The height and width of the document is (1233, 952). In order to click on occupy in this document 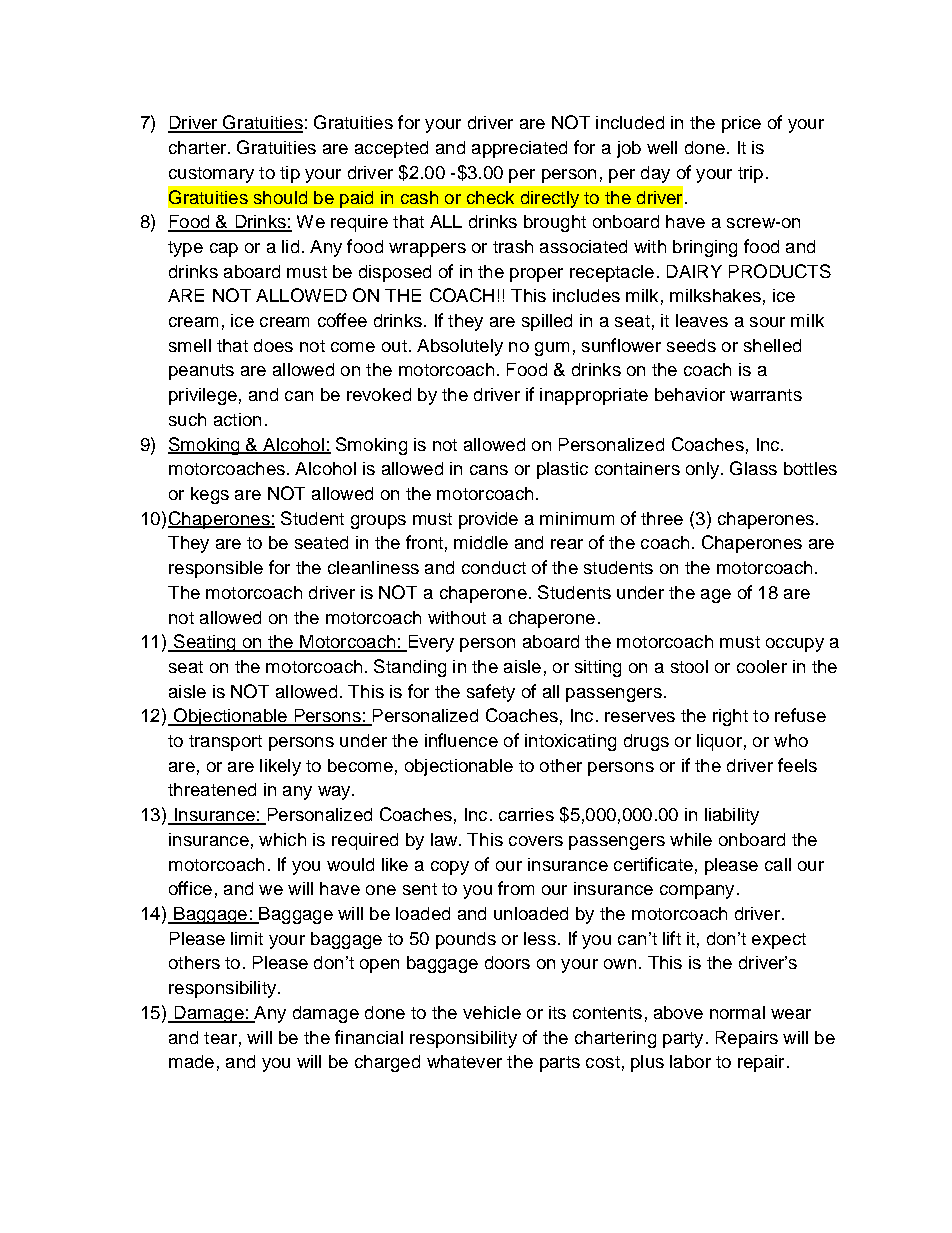, I will do `click(795, 645)`.
